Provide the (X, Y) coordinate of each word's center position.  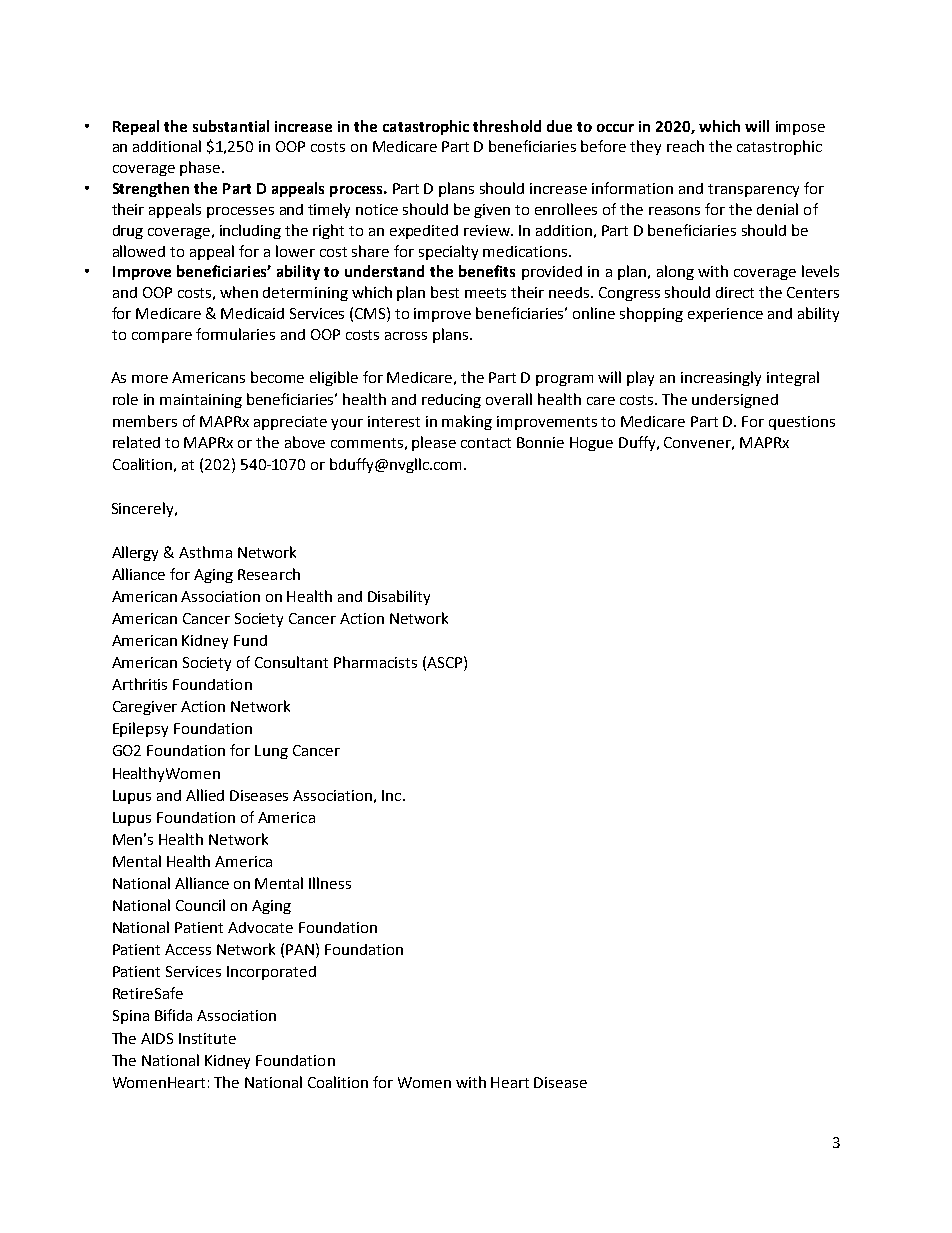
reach (685, 146)
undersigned (735, 401)
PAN (300, 949)
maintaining (201, 401)
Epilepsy (140, 729)
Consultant (291, 662)
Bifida (173, 1015)
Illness (330, 883)
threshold (507, 126)
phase (200, 168)
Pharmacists (375, 662)
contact (486, 443)
